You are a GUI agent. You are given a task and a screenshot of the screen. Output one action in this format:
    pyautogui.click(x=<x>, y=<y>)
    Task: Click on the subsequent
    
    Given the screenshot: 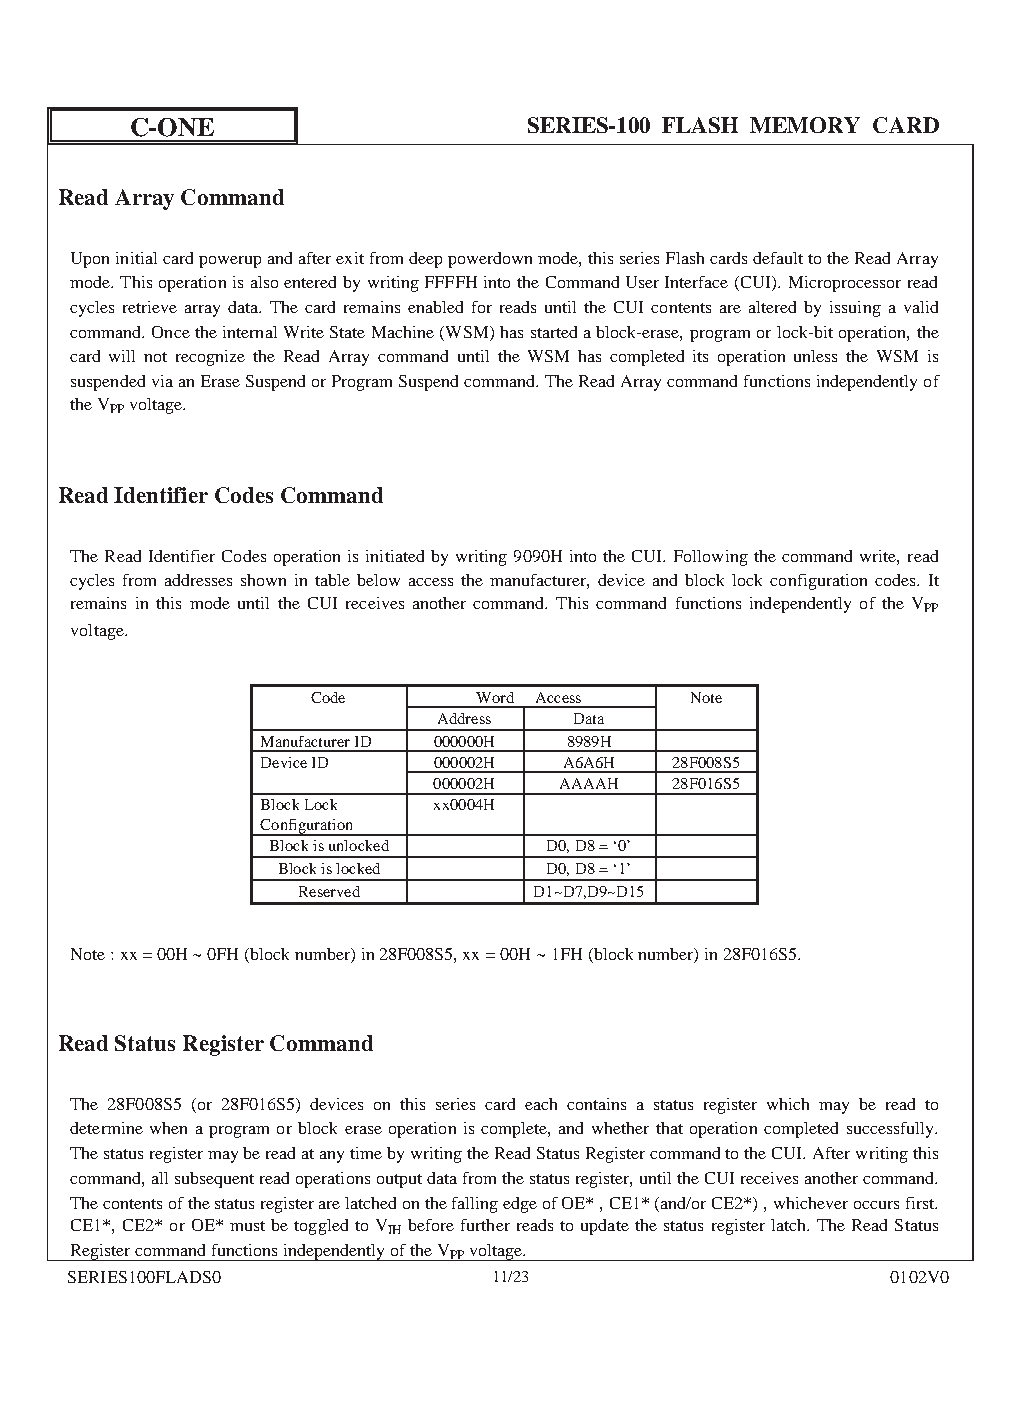 What is the action you would take?
    pyautogui.click(x=214, y=1180)
